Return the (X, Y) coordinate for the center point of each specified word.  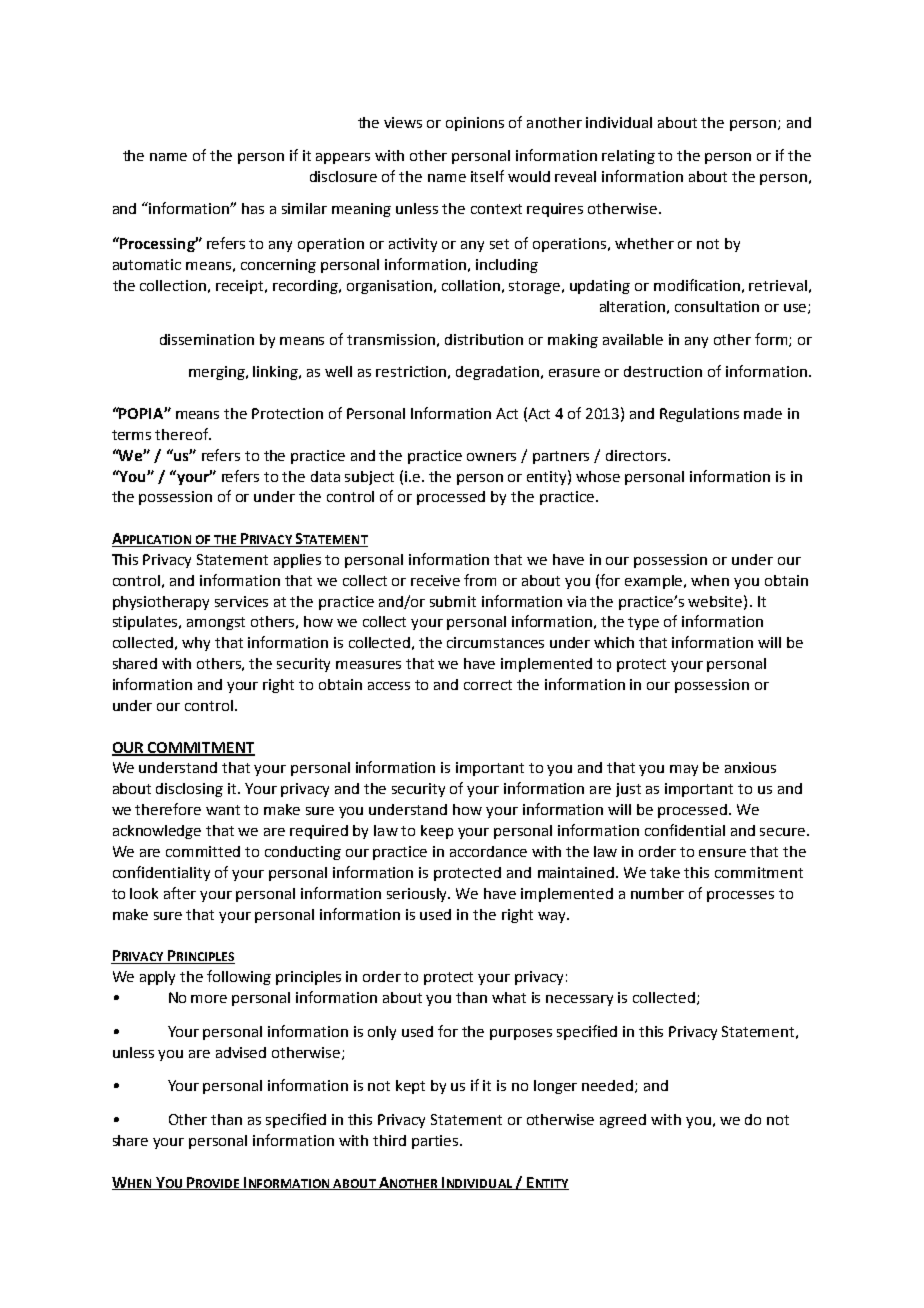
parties (436, 1142)
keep (437, 832)
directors (637, 455)
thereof (182, 434)
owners (491, 457)
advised (241, 1052)
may (684, 770)
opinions (475, 124)
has (253, 208)
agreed (623, 1121)
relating (628, 157)
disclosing (189, 790)
